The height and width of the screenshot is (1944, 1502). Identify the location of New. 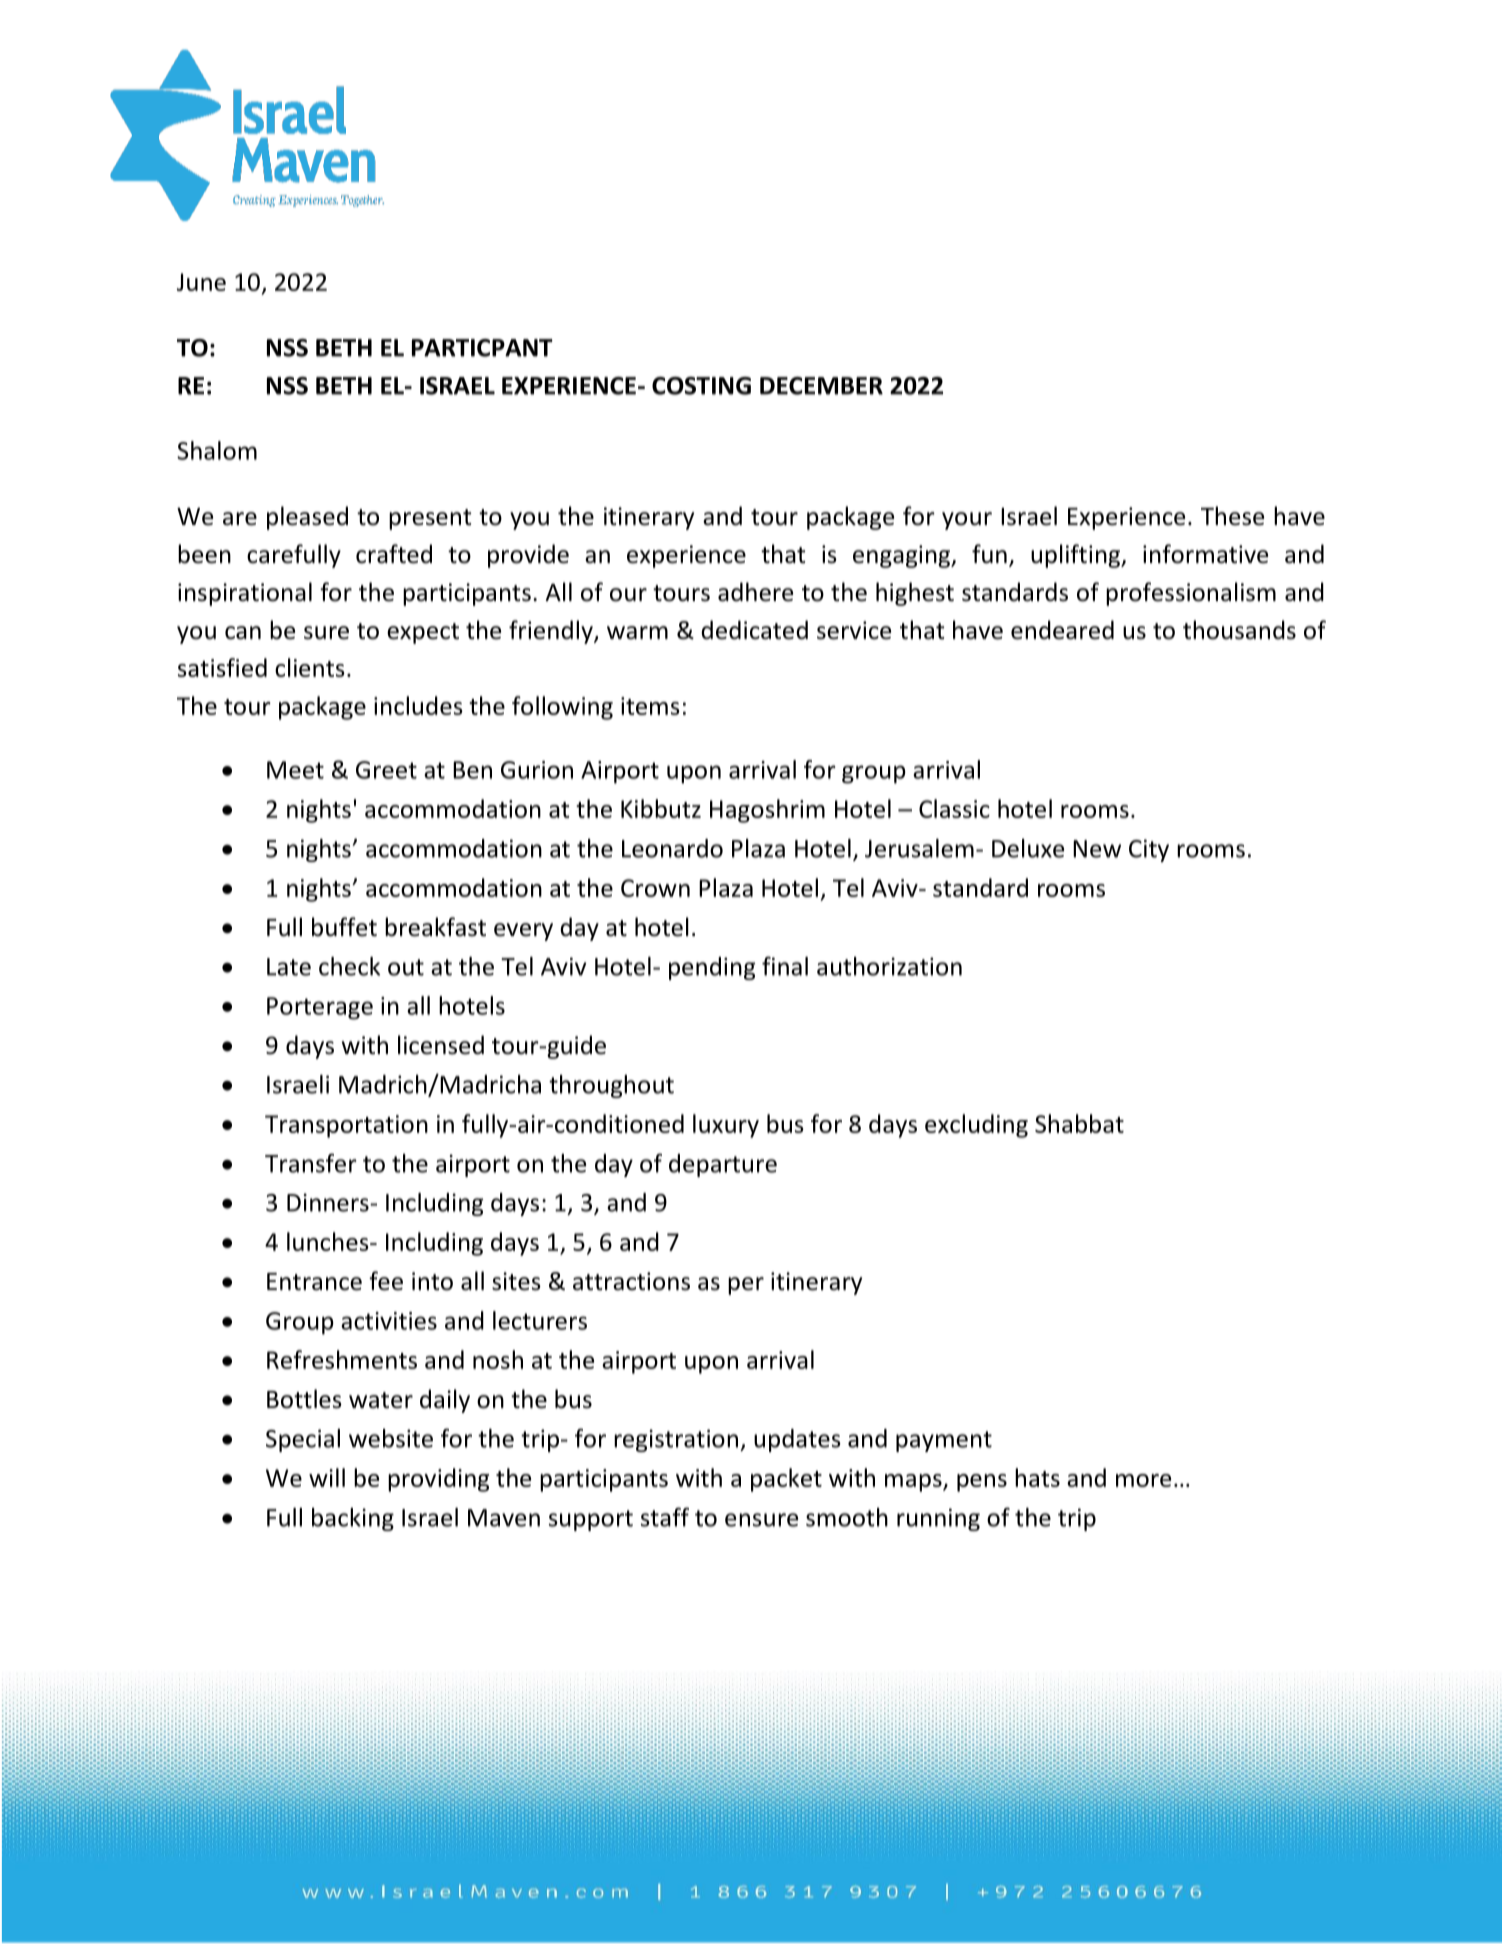
(1097, 849).
